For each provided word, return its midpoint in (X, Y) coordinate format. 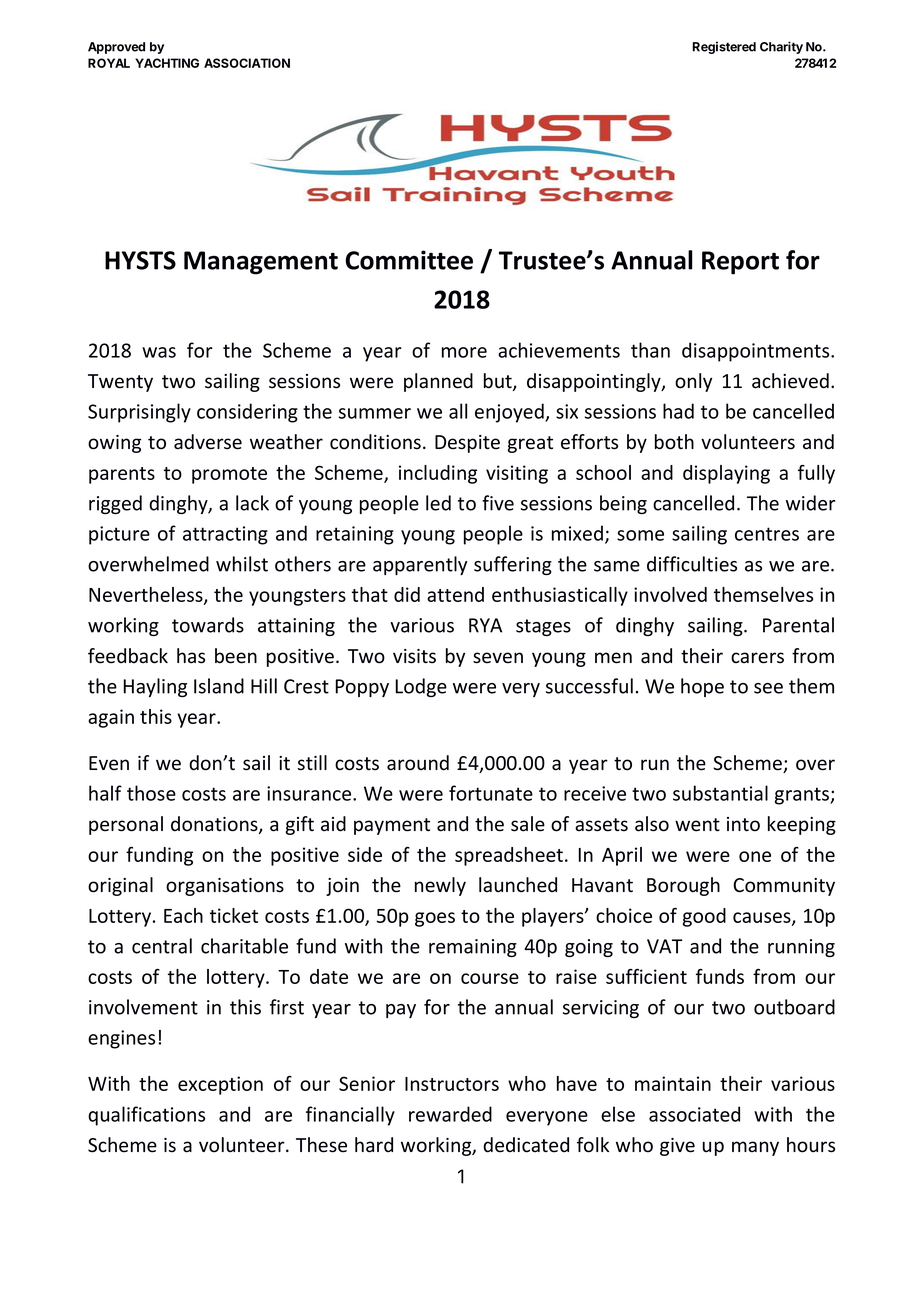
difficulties (692, 564)
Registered (724, 47)
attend (455, 594)
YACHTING (167, 63)
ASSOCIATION (247, 63)
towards (208, 625)
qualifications (146, 1116)
